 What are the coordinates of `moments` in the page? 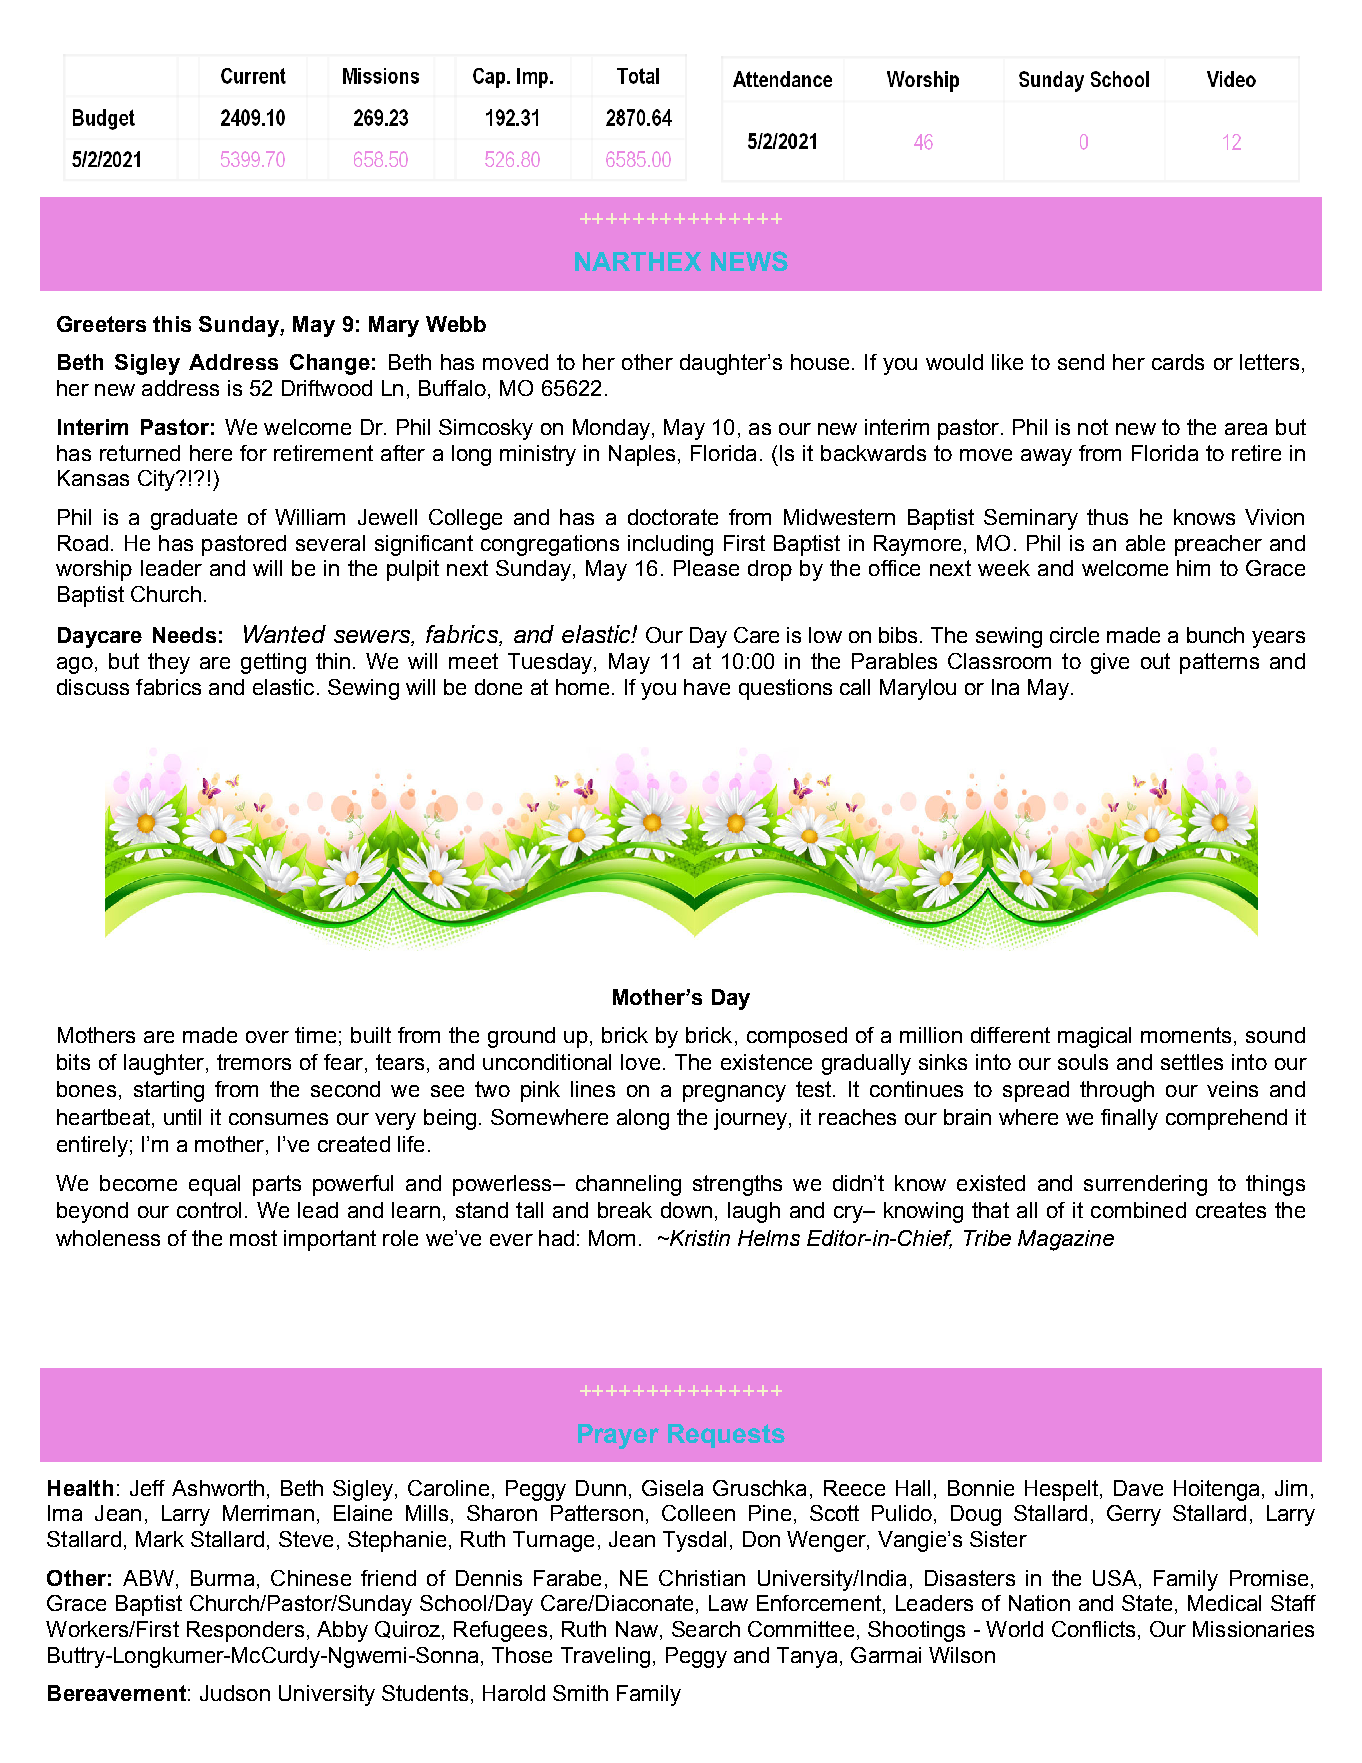 It's located at (1186, 1035).
